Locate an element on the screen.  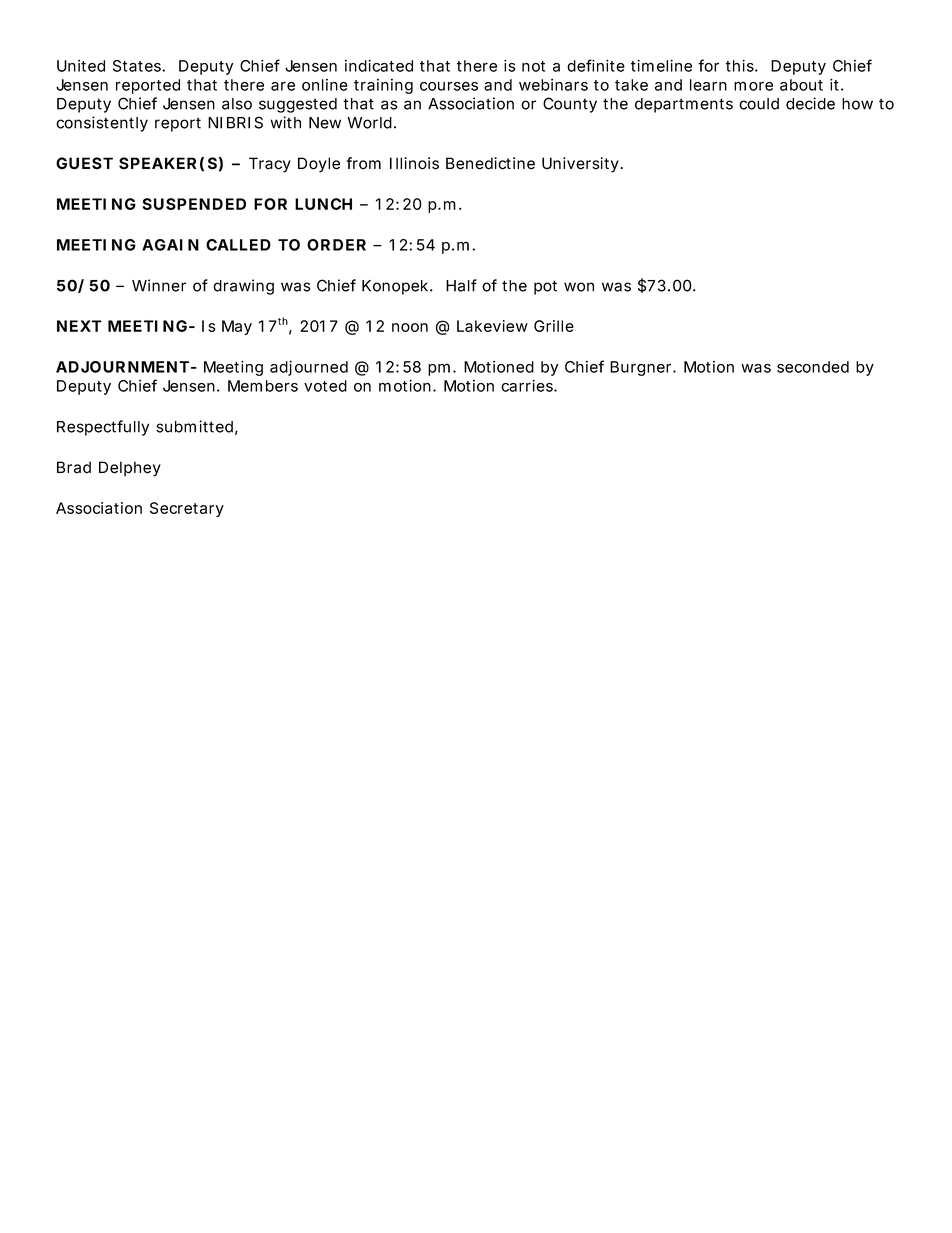
courses is located at coordinates (449, 86).
